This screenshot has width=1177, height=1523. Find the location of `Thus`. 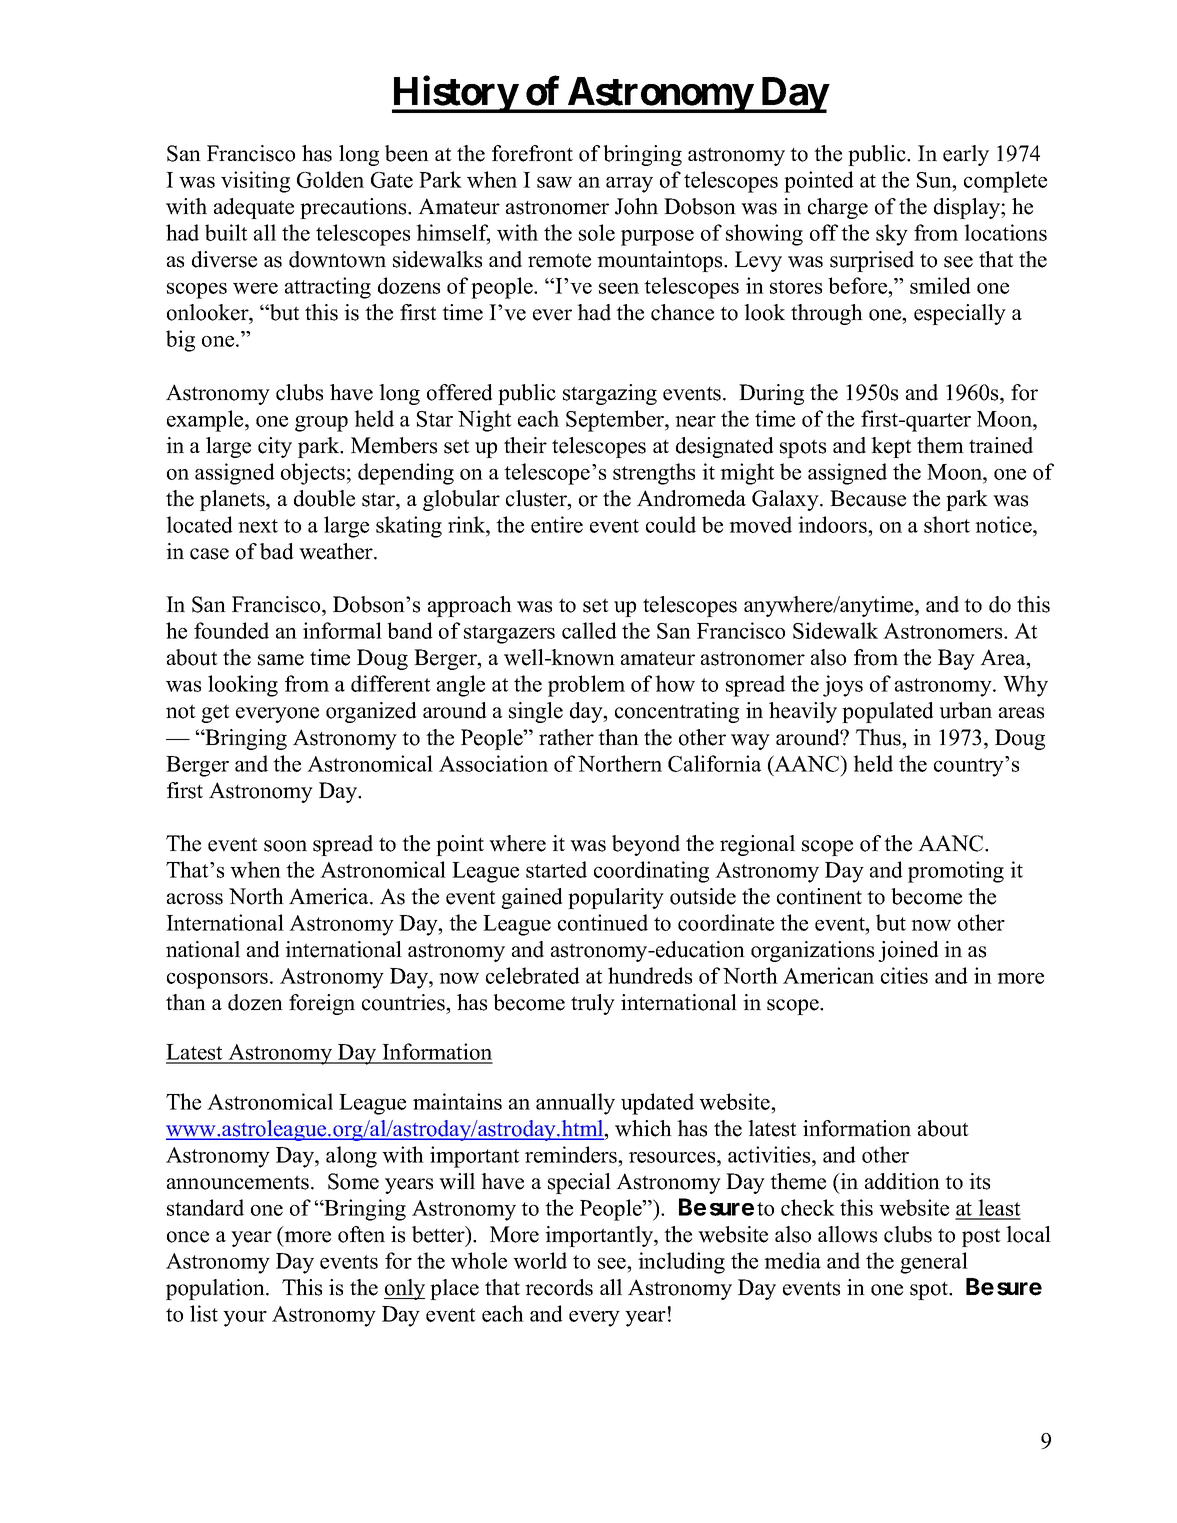

Thus is located at coordinates (880, 737).
